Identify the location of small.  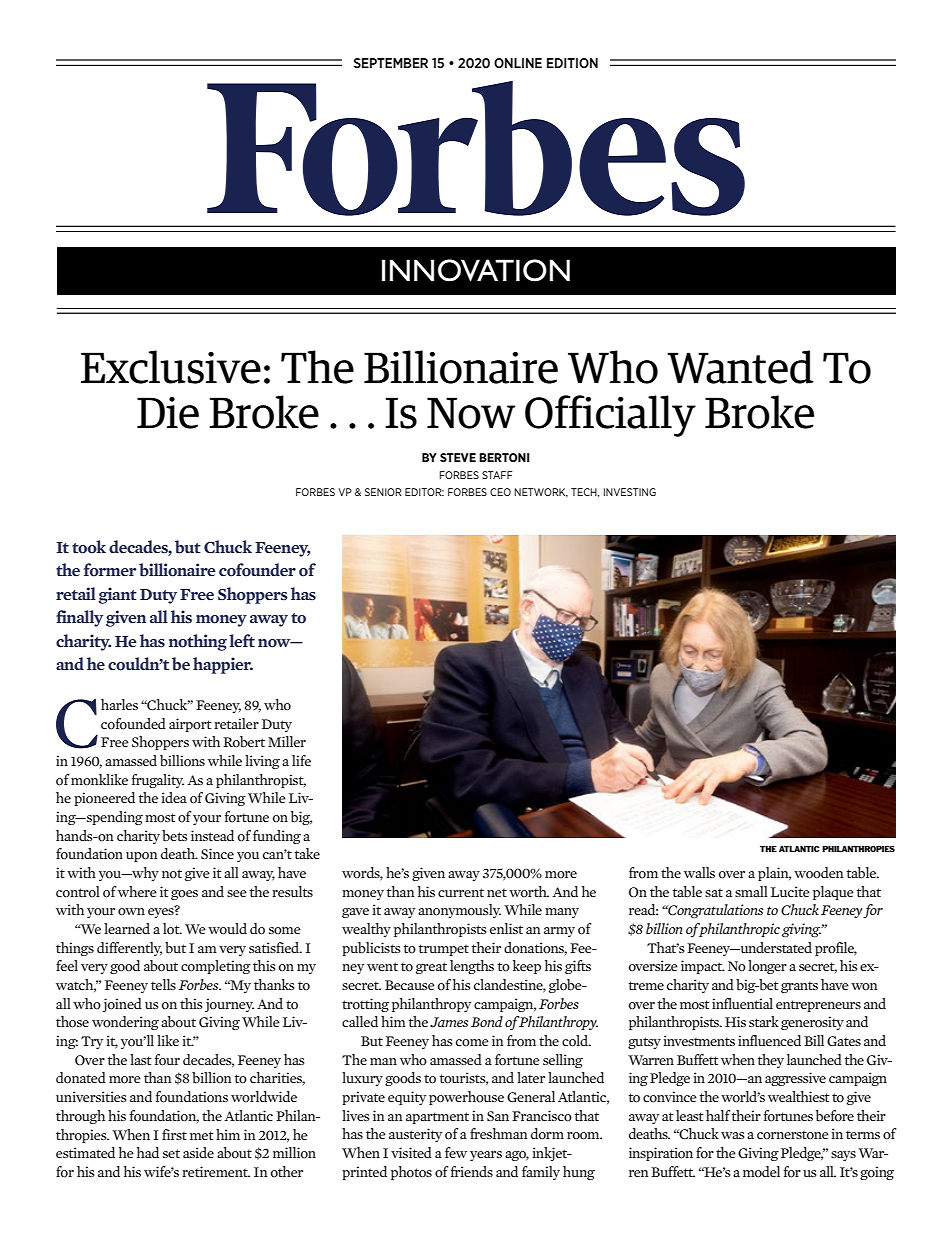
(751, 891).
